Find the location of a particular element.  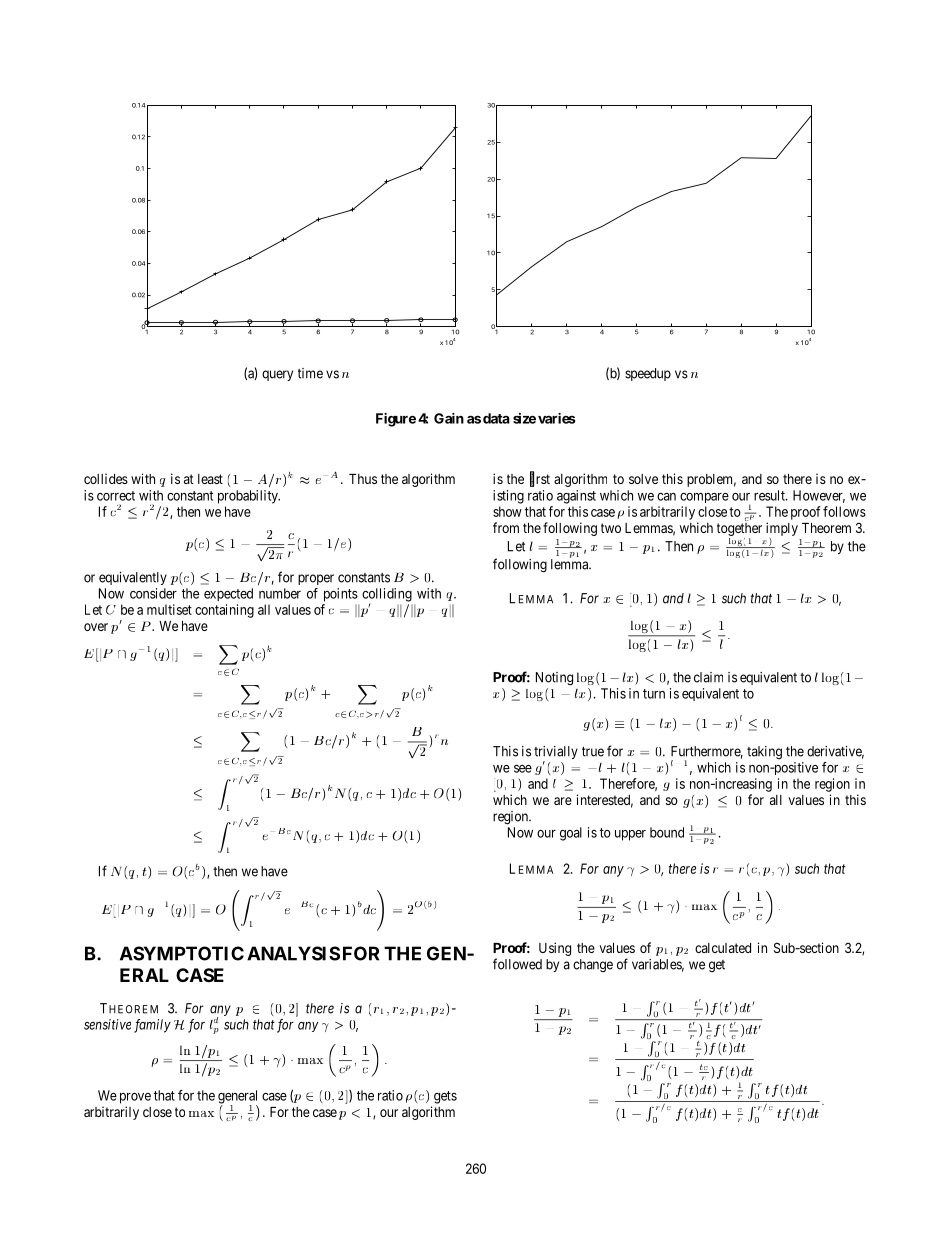

speedup is located at coordinates (648, 374).
